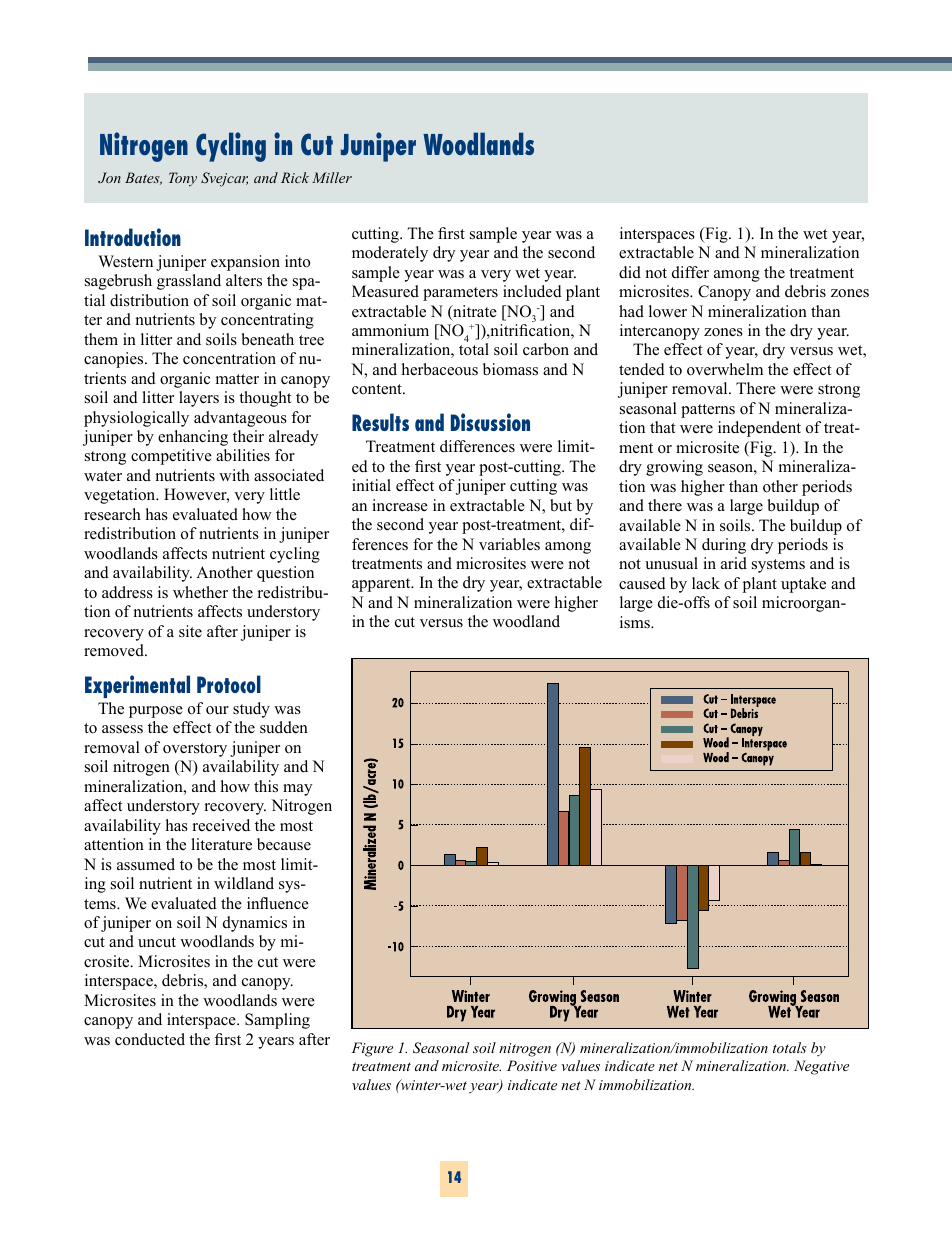 The image size is (952, 1233). I want to click on conducted, so click(150, 1039).
